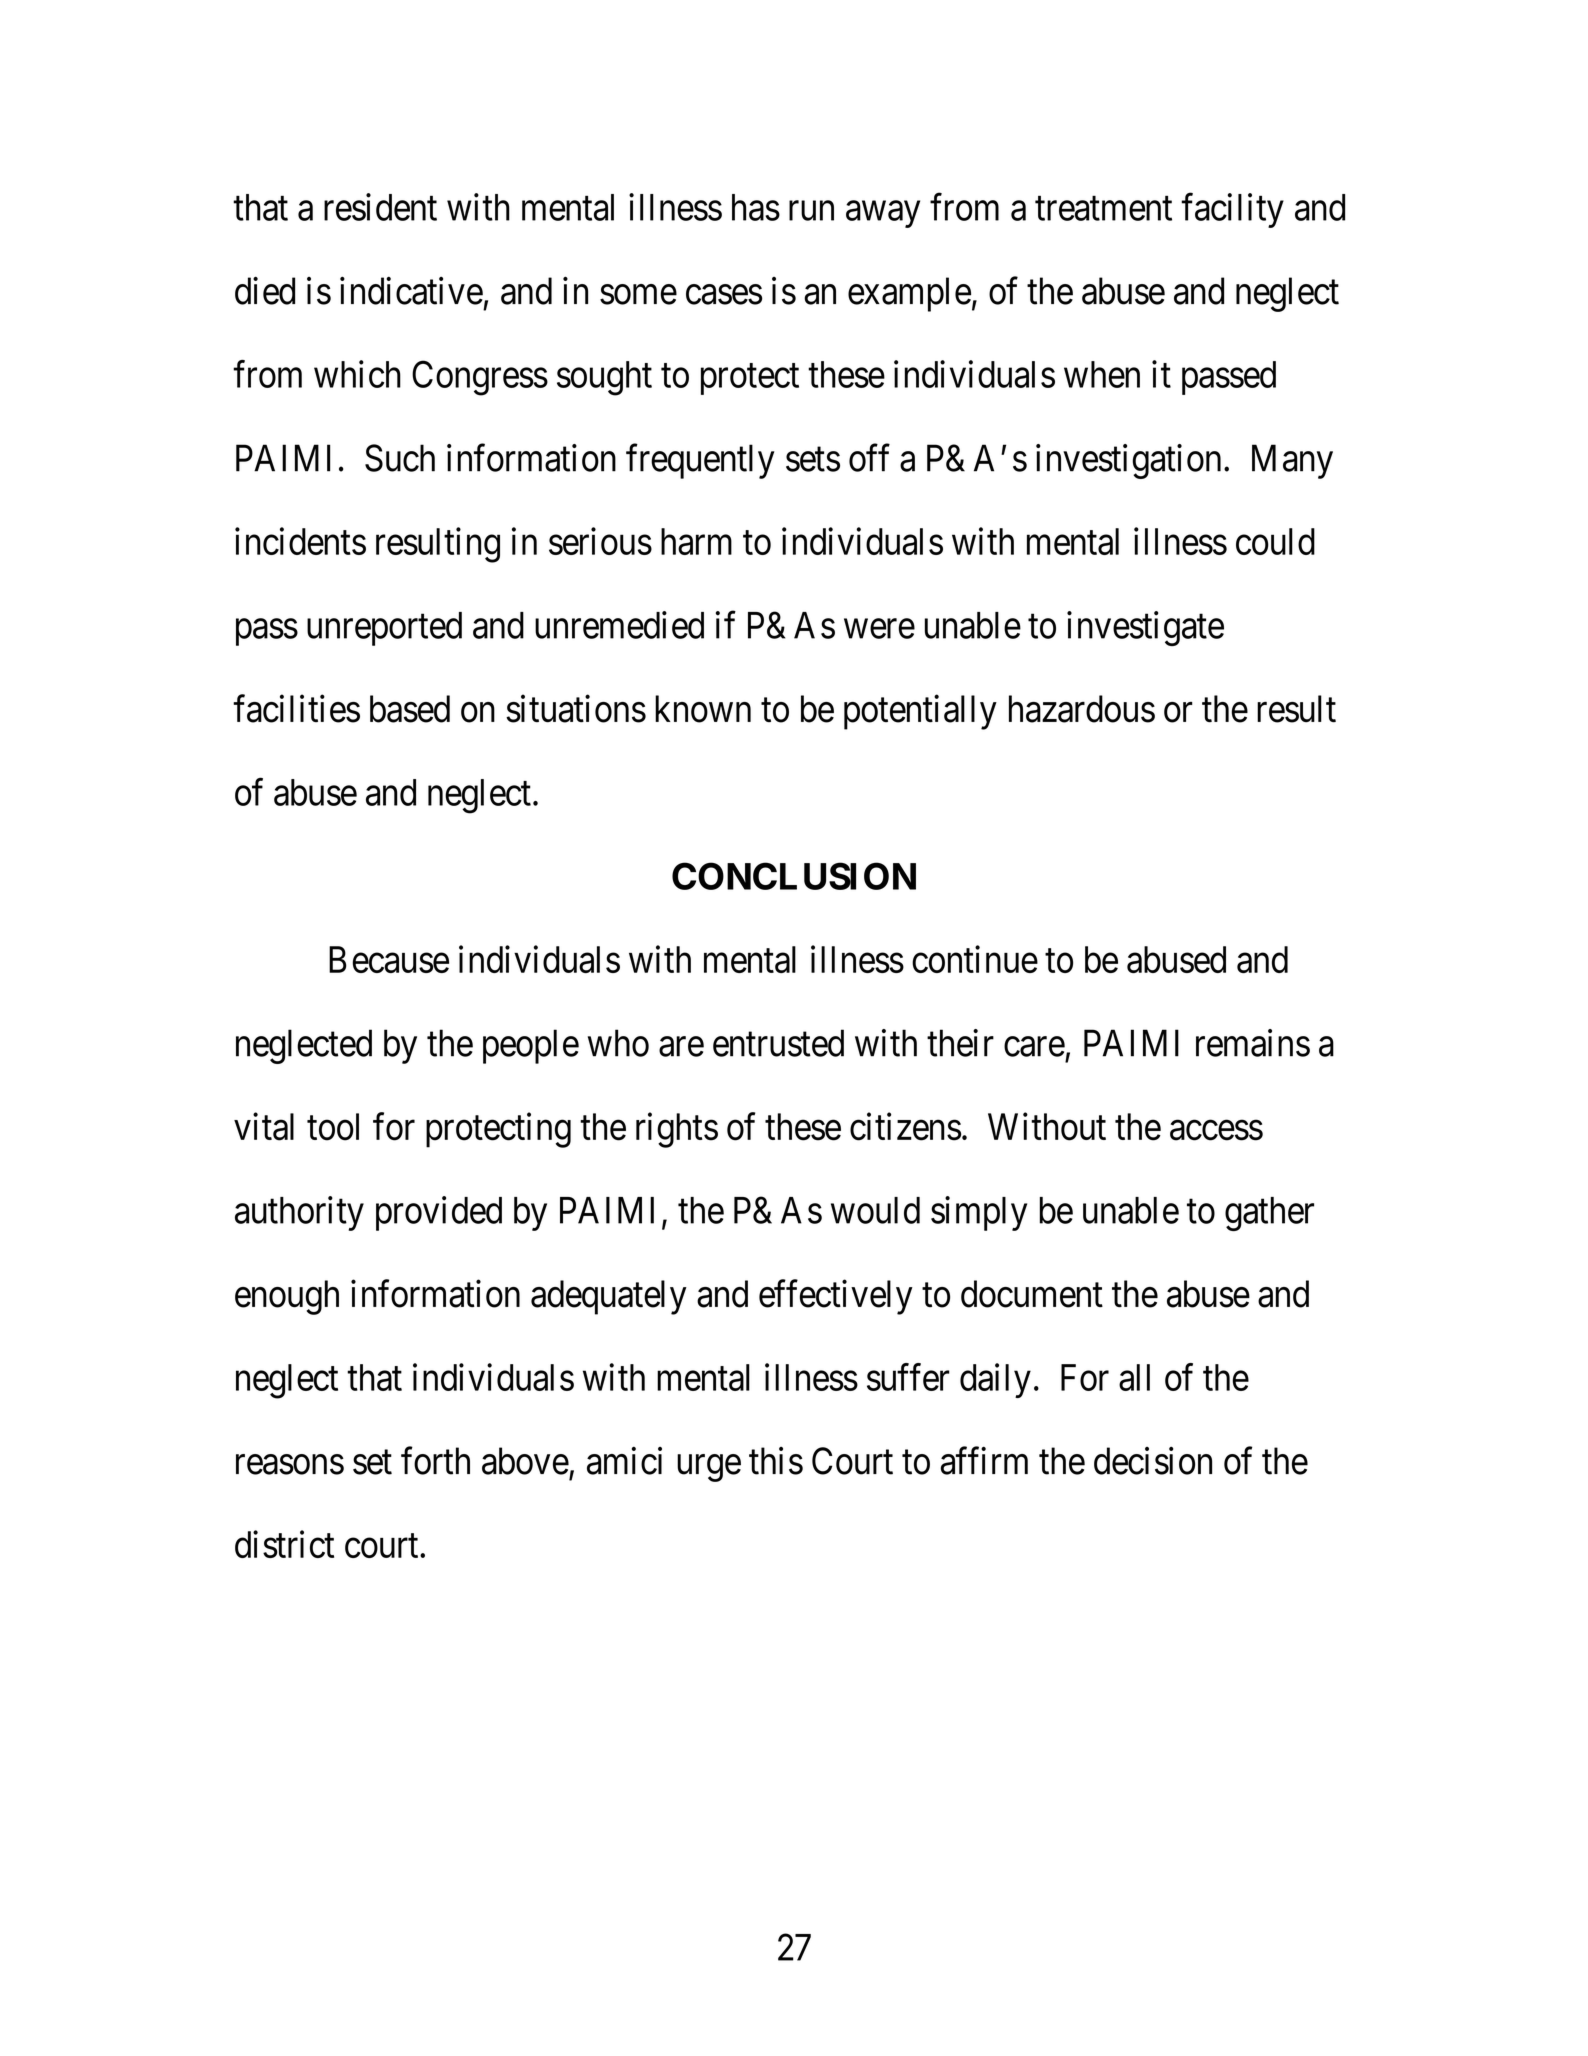 This screenshot has width=1588, height=2056. What do you see at coordinates (1232, 210) in the screenshot?
I see `facility` at bounding box center [1232, 210].
